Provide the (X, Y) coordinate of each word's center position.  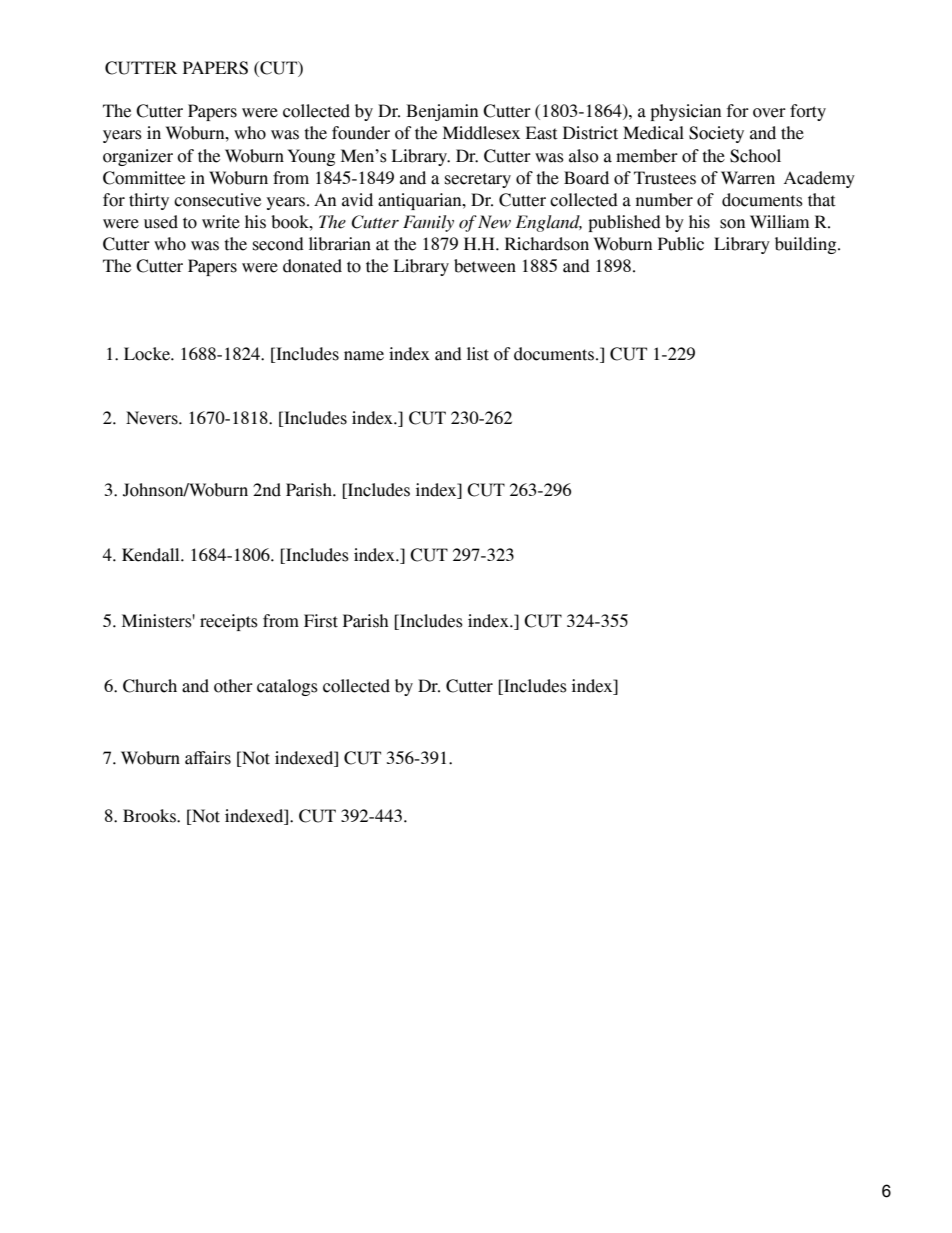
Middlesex (481, 133)
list (478, 354)
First (321, 621)
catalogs (287, 687)
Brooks (150, 816)
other (233, 686)
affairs (208, 758)
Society (716, 134)
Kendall (152, 555)
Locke (148, 354)
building (807, 245)
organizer (138, 157)
